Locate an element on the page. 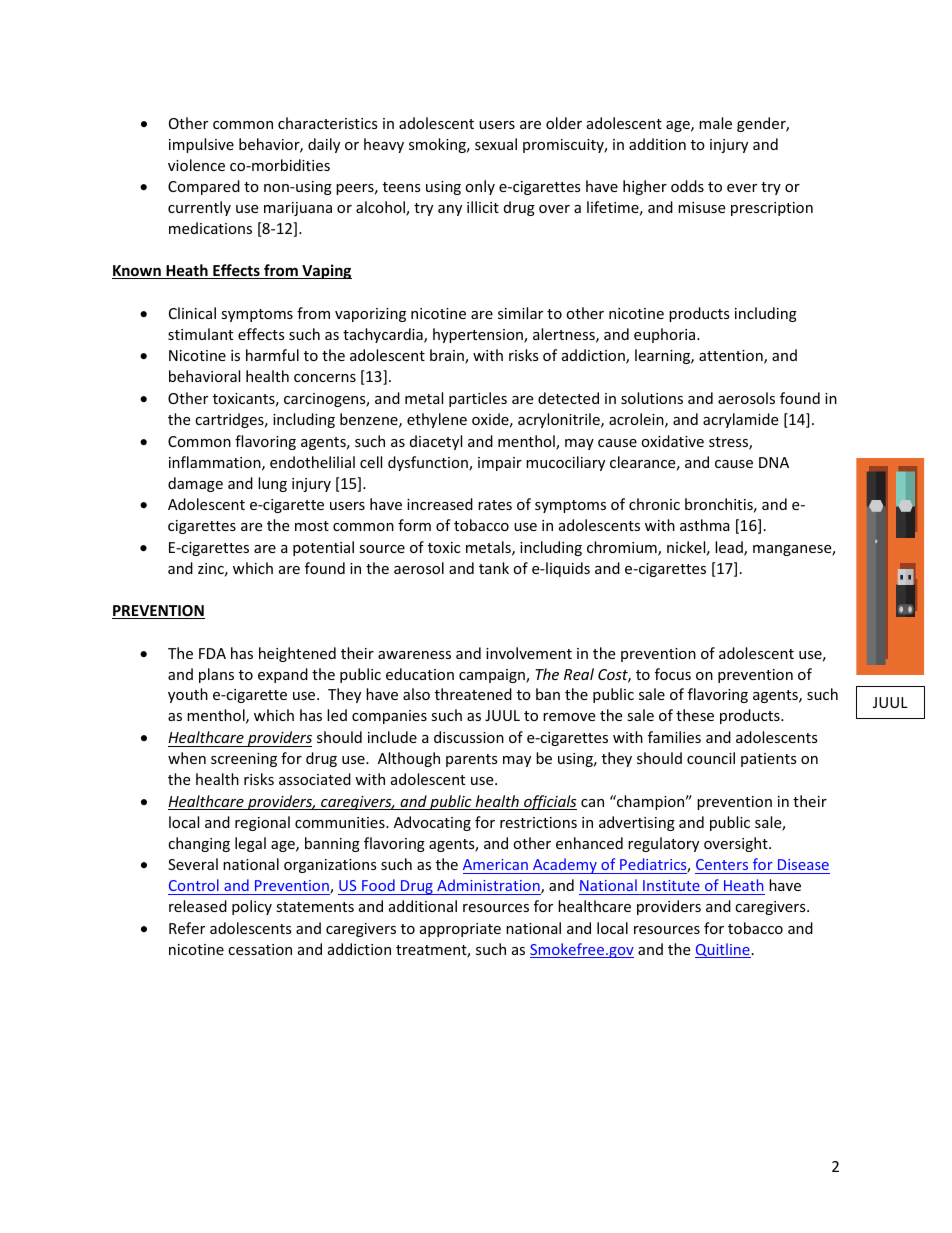 This document has height=1233, width=952. damage is located at coordinates (195, 484).
